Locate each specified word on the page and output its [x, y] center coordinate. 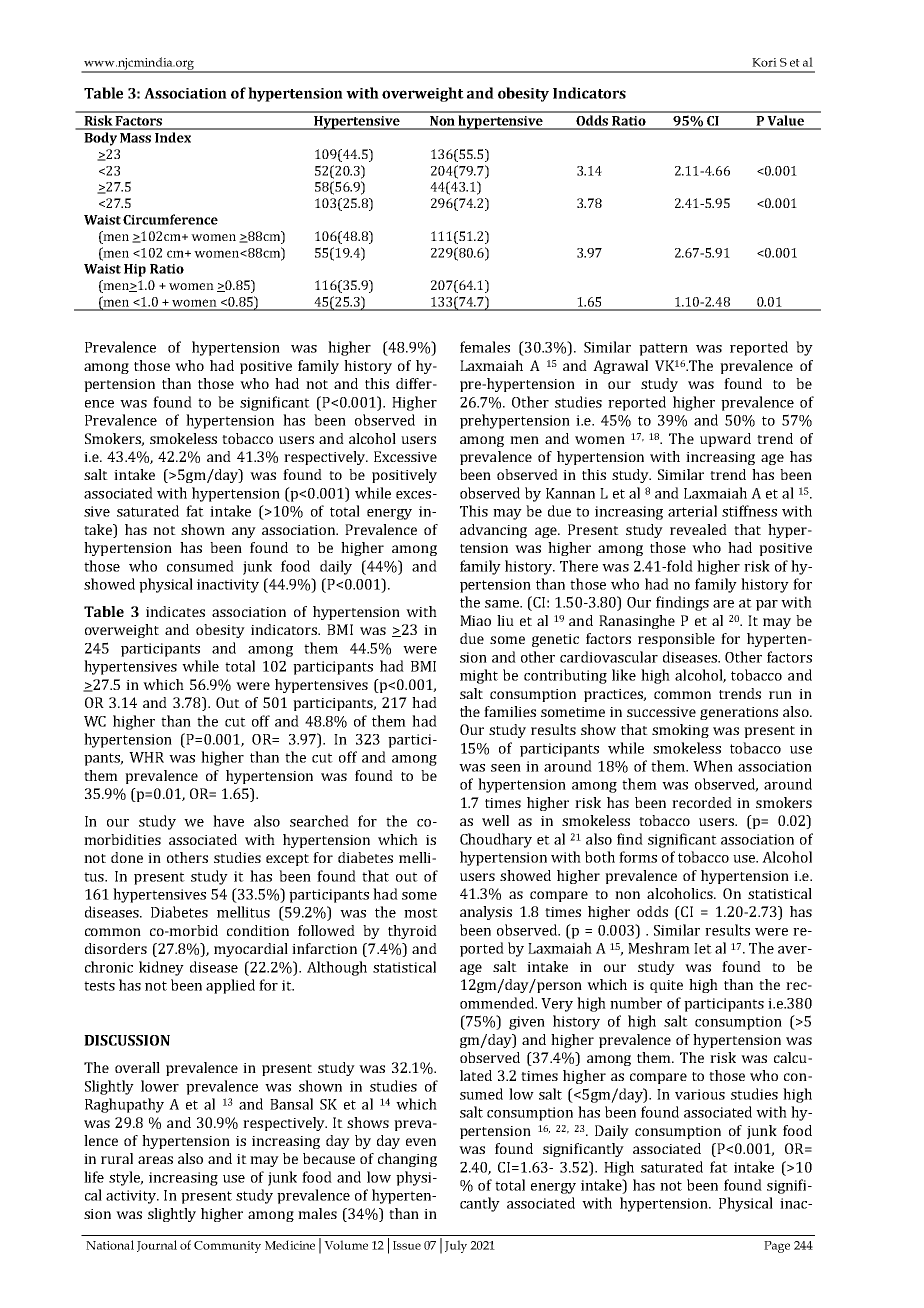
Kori [764, 62]
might [479, 676]
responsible [676, 640]
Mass [135, 138]
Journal [157, 1246]
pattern [663, 349]
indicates [175, 611]
